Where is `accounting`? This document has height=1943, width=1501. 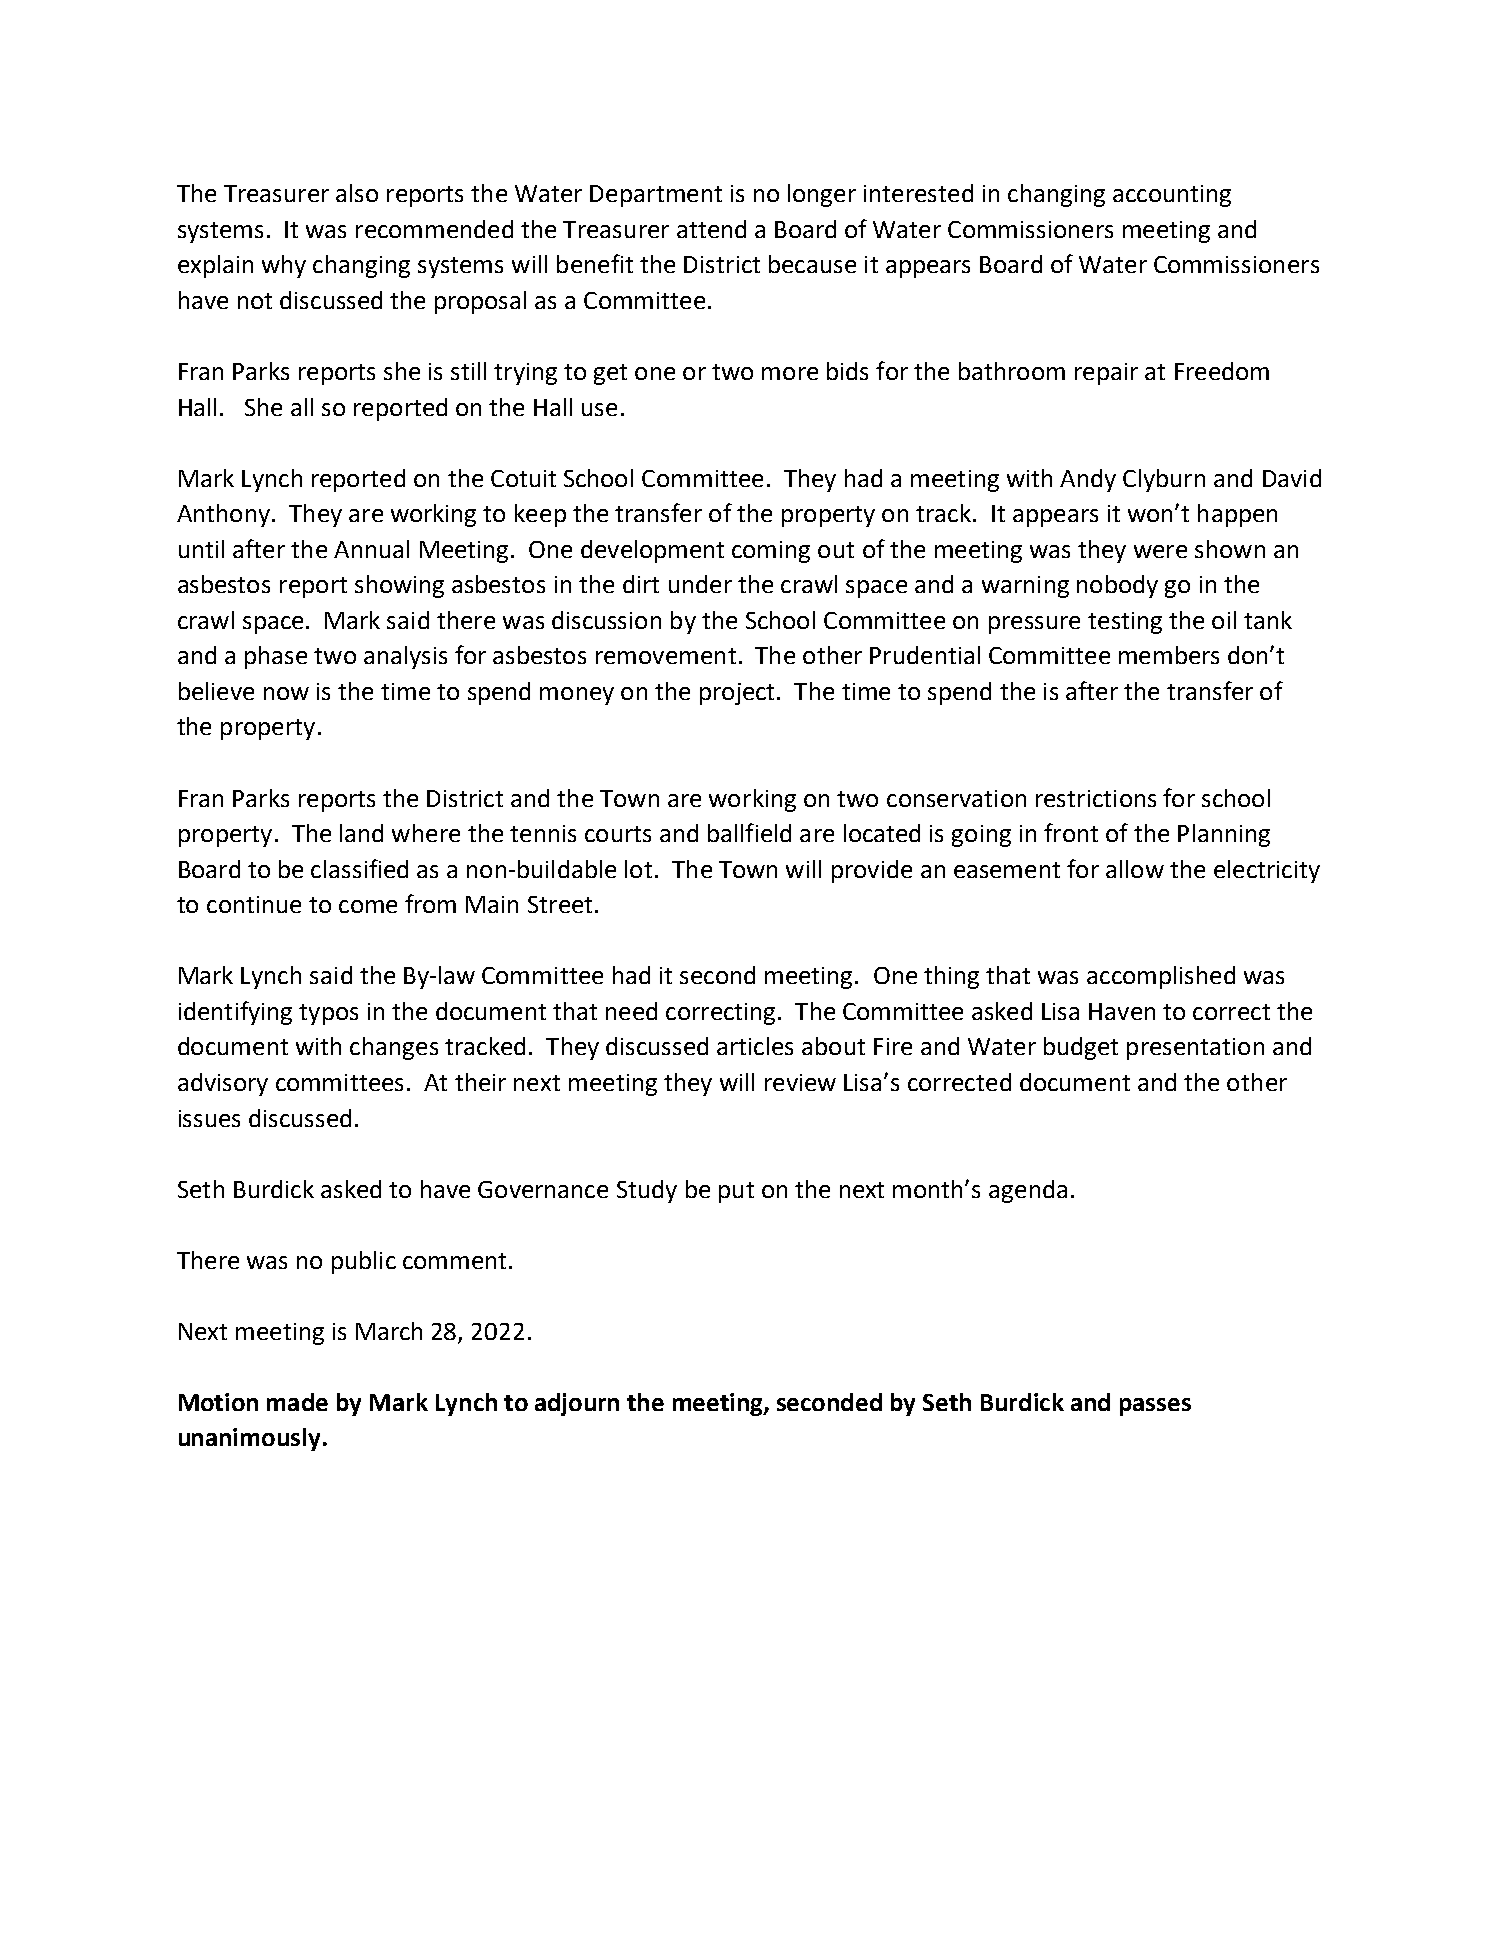
accounting is located at coordinates (1172, 196).
